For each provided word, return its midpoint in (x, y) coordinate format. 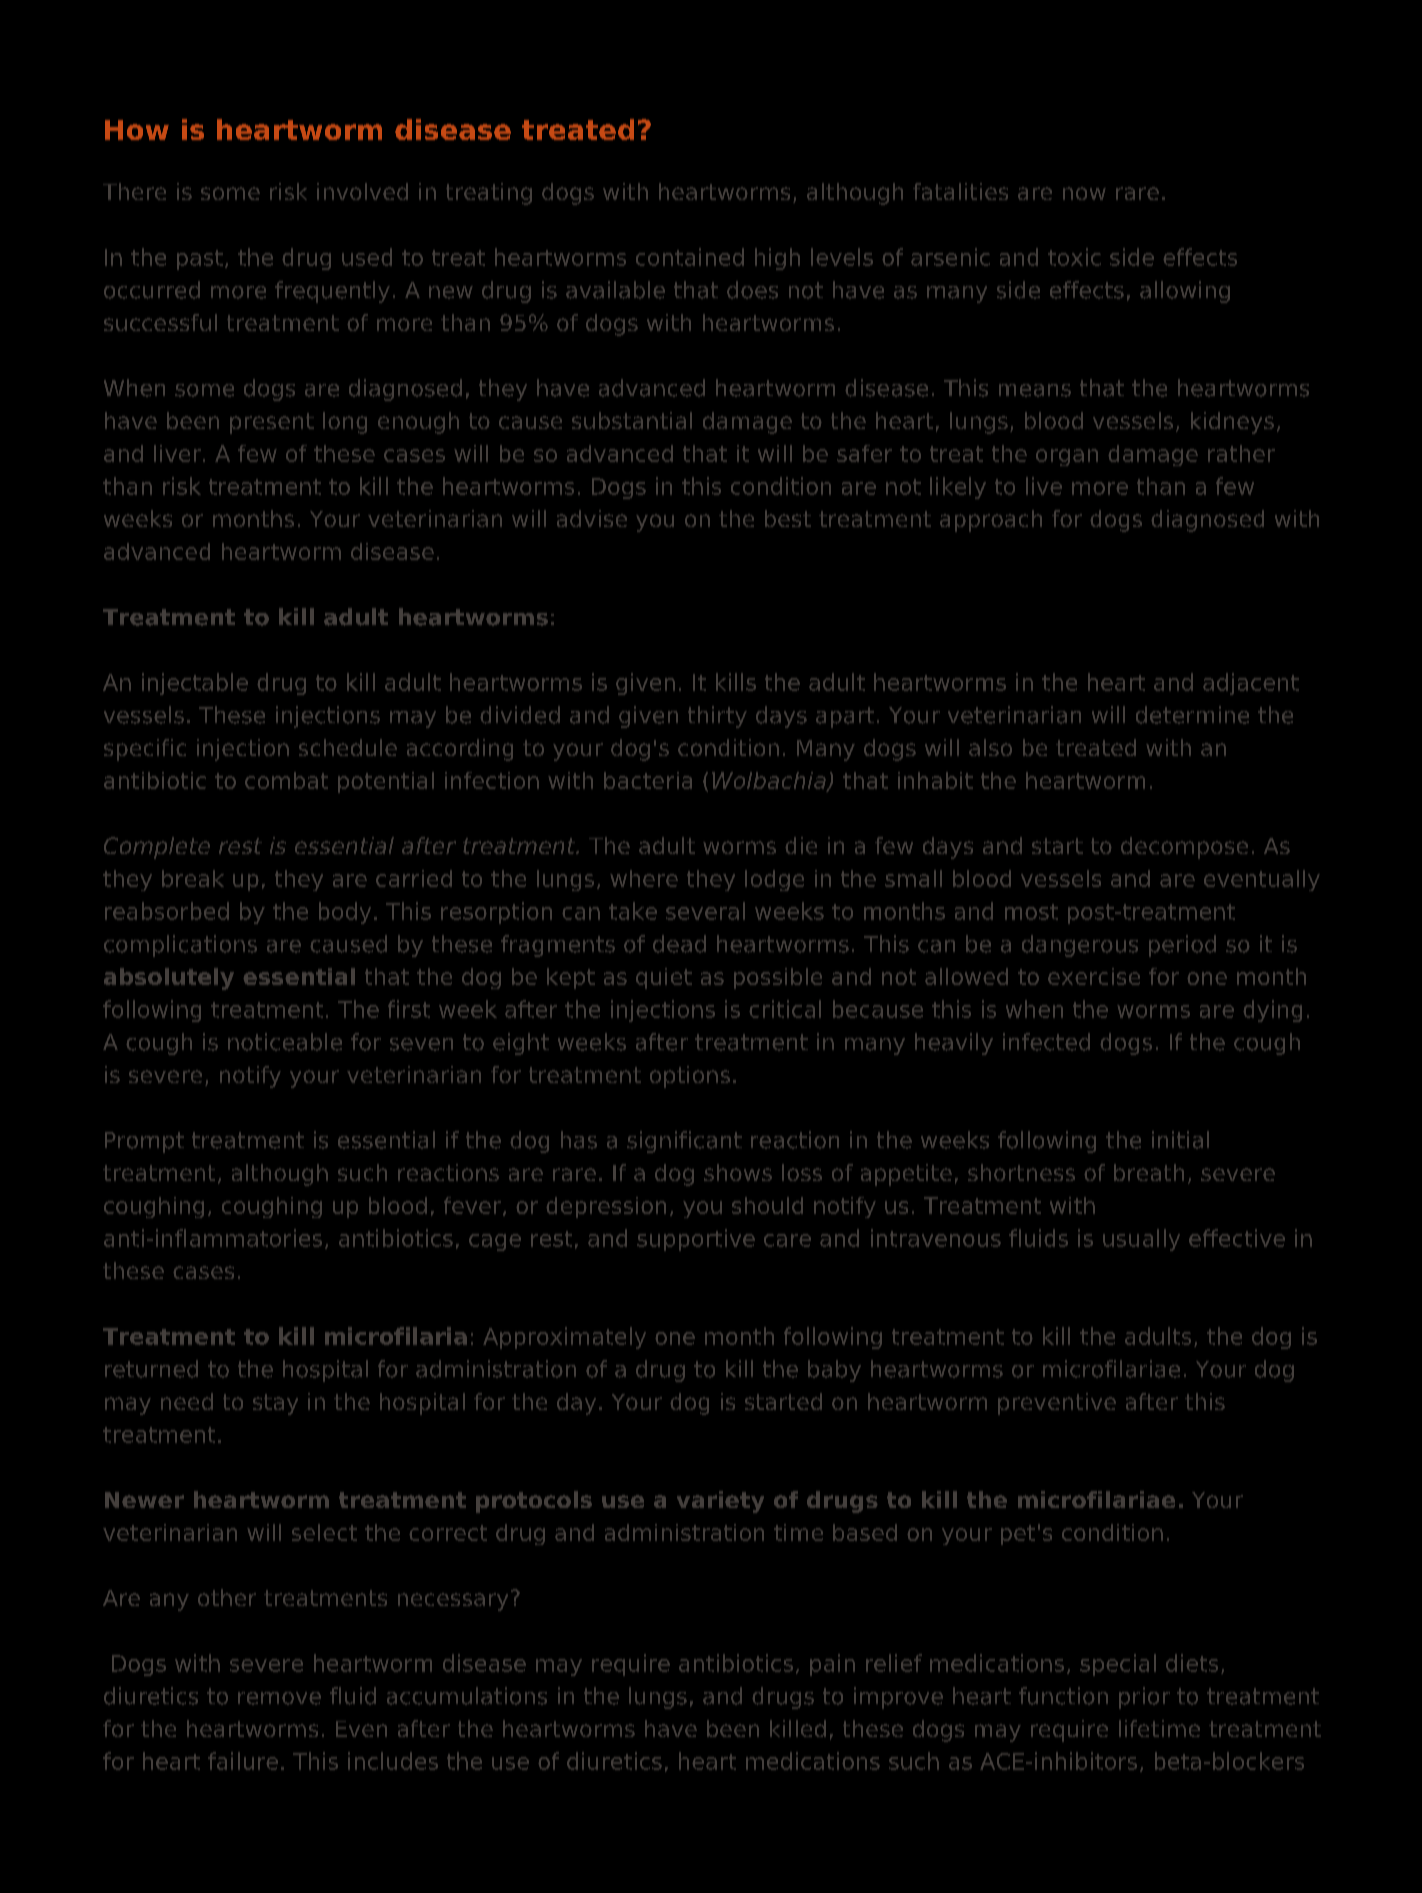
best (788, 518)
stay (275, 1404)
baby (834, 1371)
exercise (1094, 976)
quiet (664, 978)
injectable (195, 684)
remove (279, 1698)
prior (1144, 1698)
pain (832, 1665)
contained (690, 257)
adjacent (1251, 684)
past (200, 260)
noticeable (285, 1042)
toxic (1074, 257)
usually (1141, 1240)
